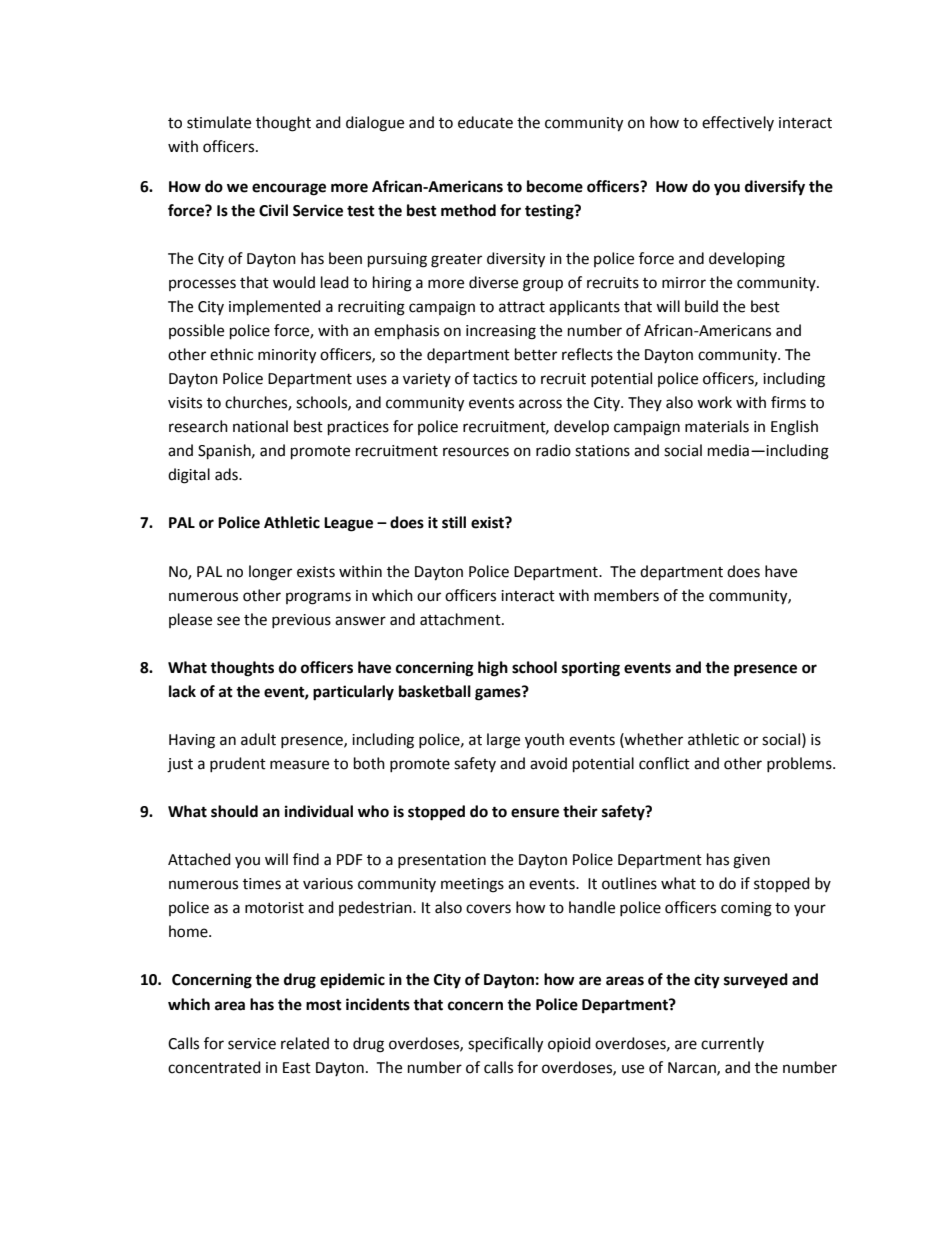  Describe the element at coordinates (505, 1045) in the screenshot. I see `specifically` at that location.
